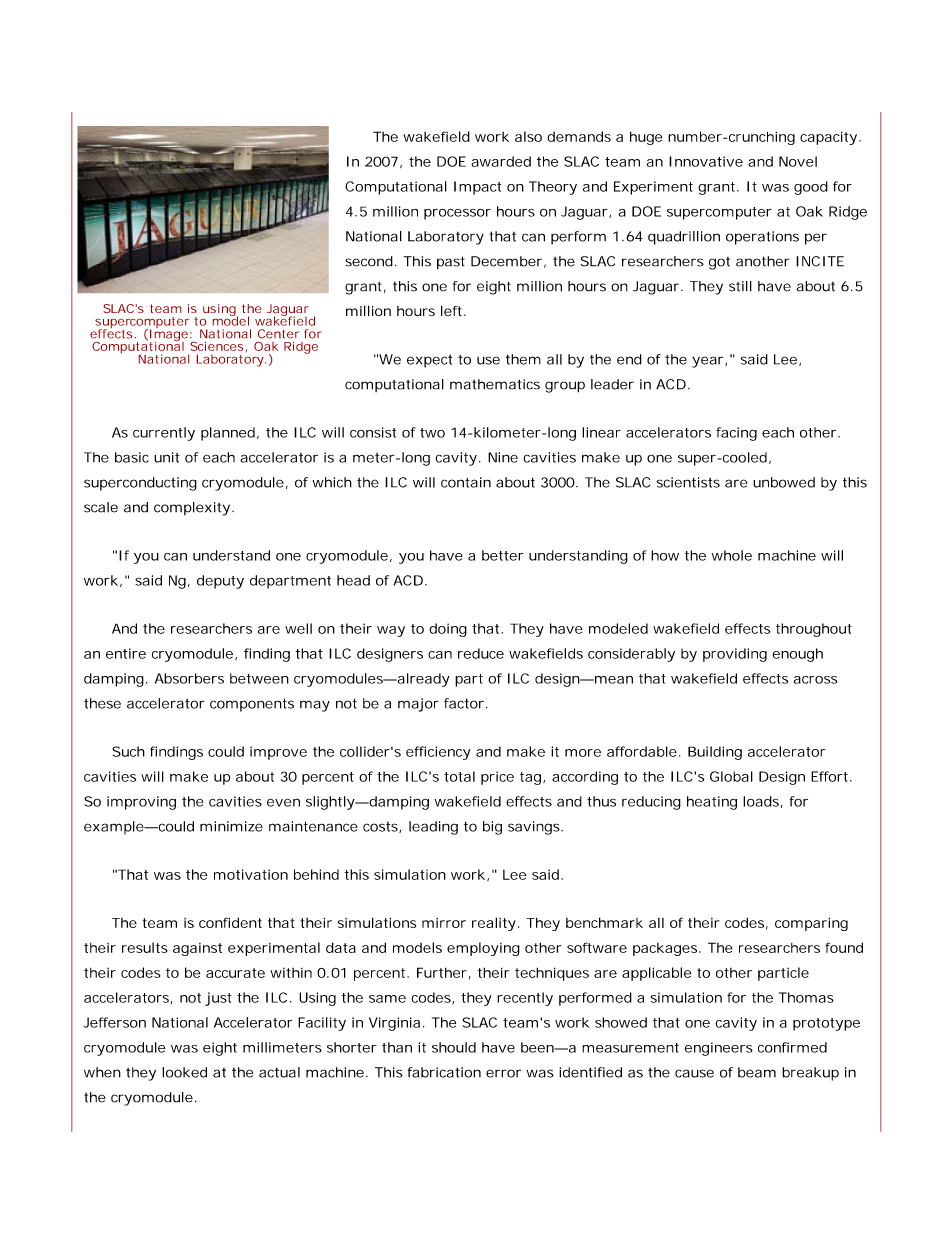 The width and height of the page is (952, 1233). I want to click on processor, so click(457, 214).
